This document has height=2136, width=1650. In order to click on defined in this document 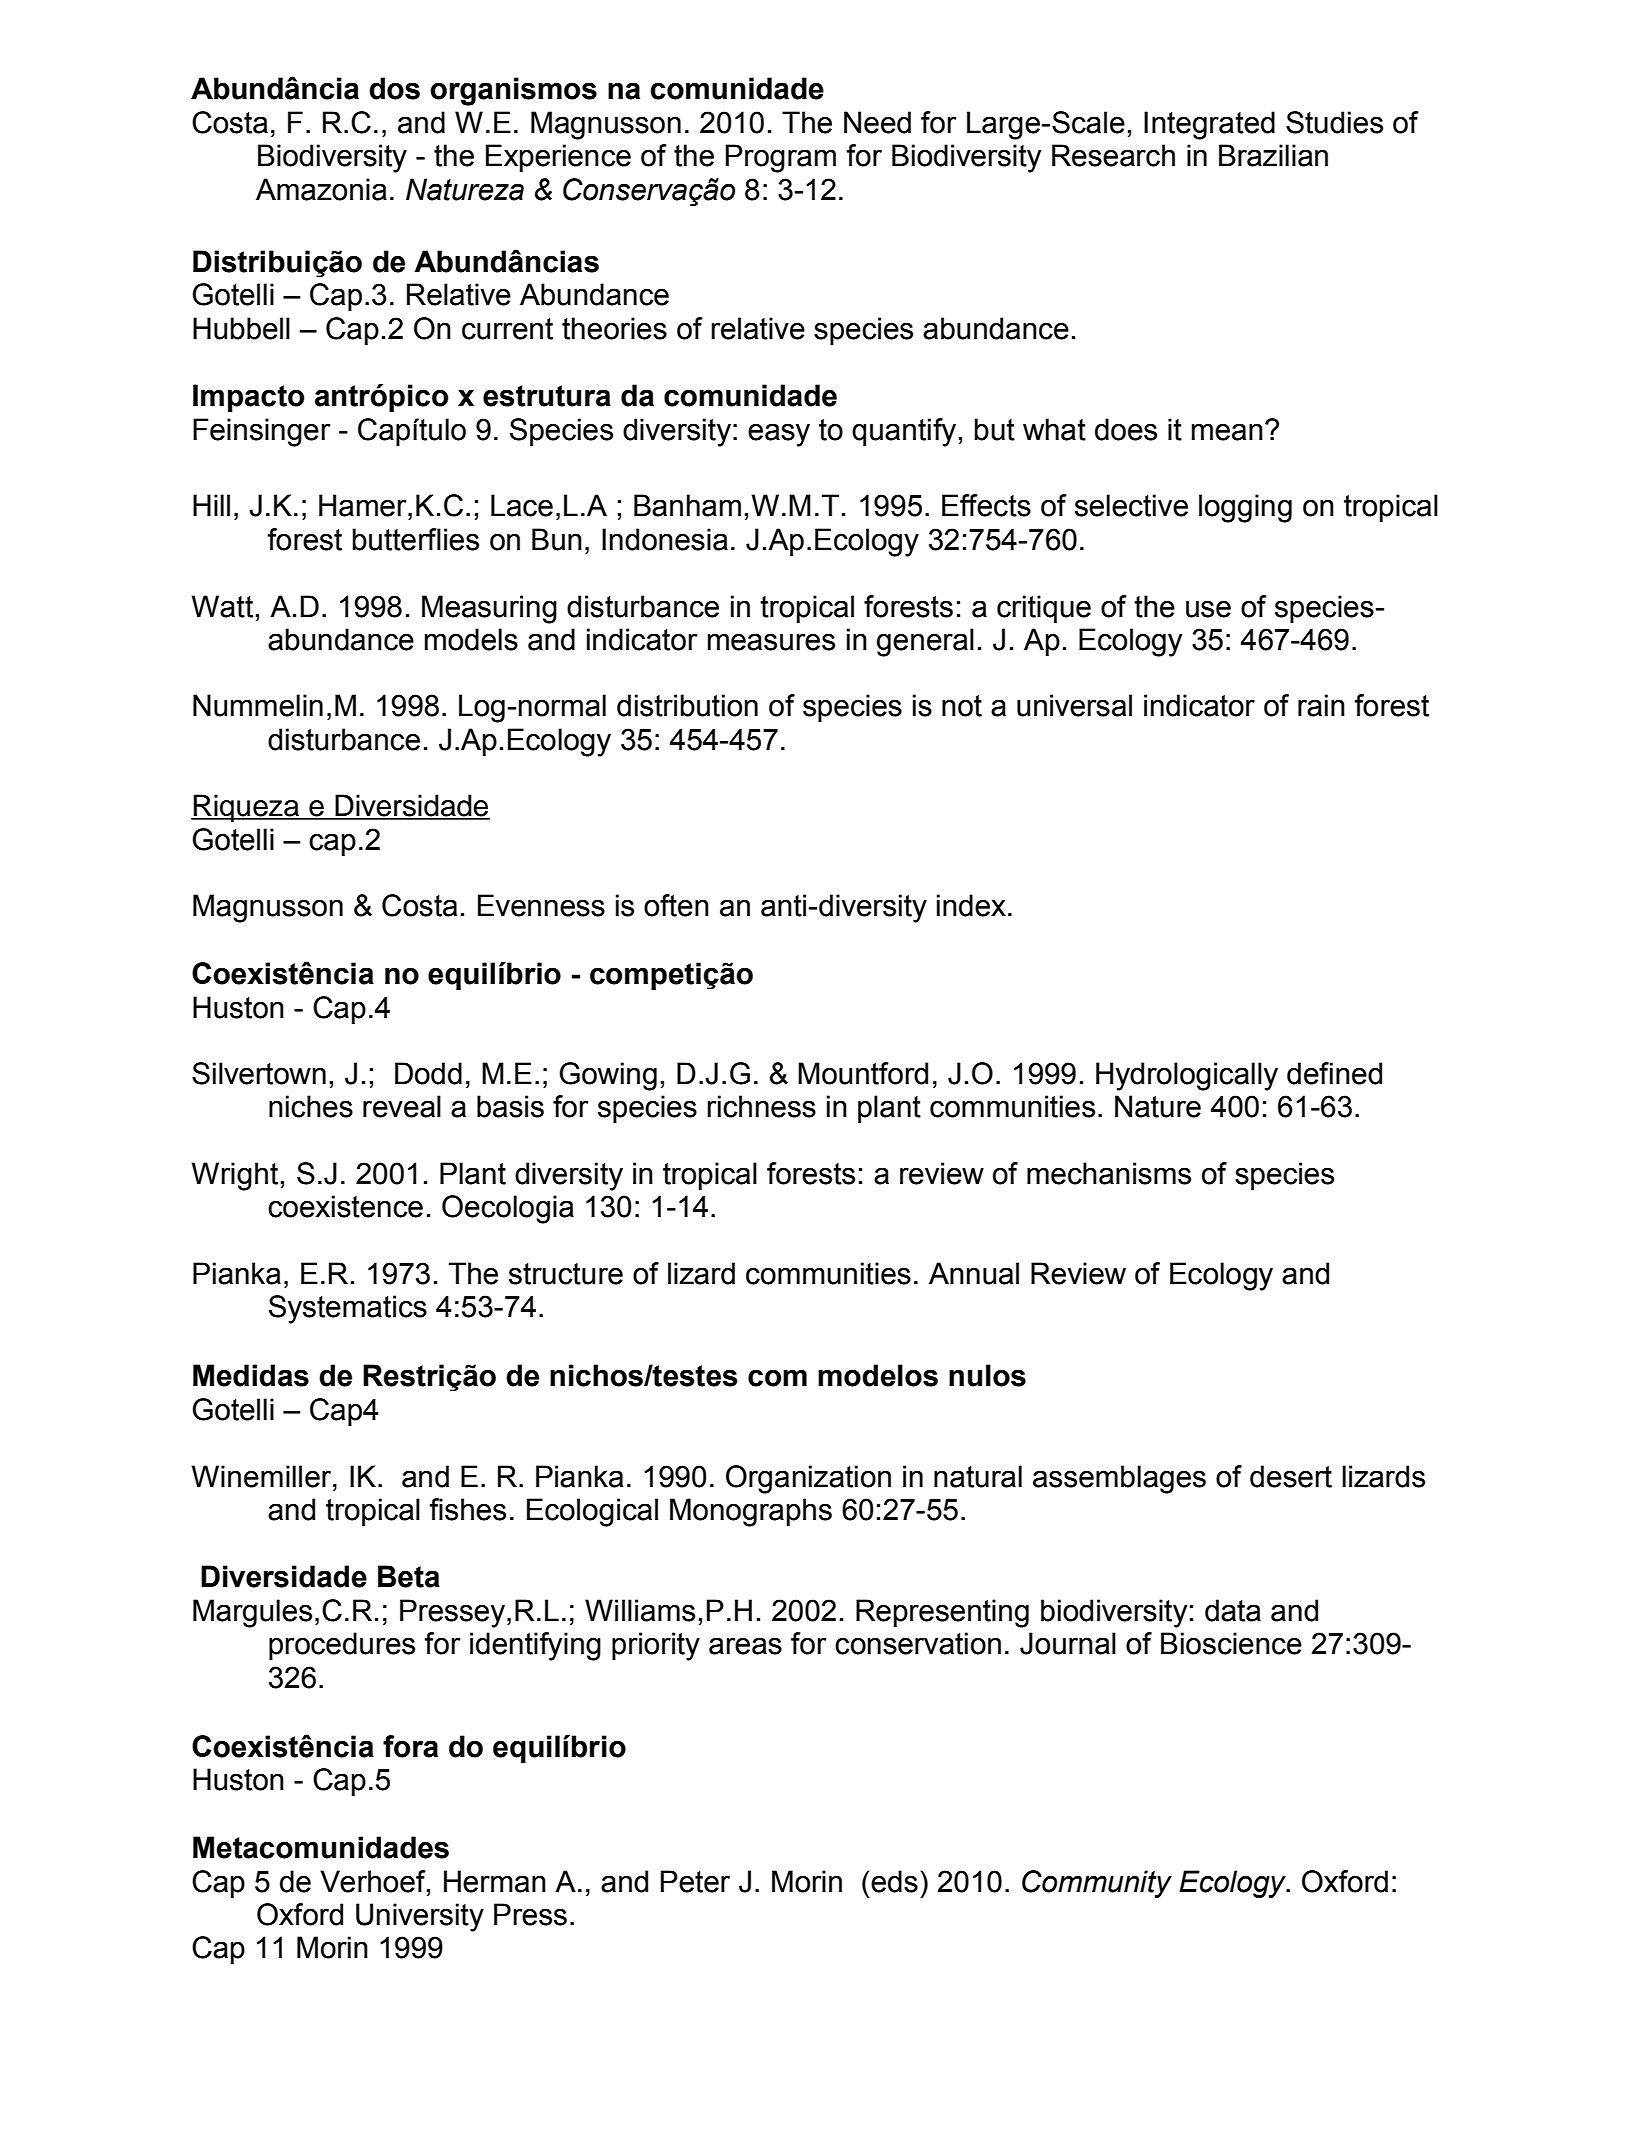, I will do `click(1334, 1073)`.
